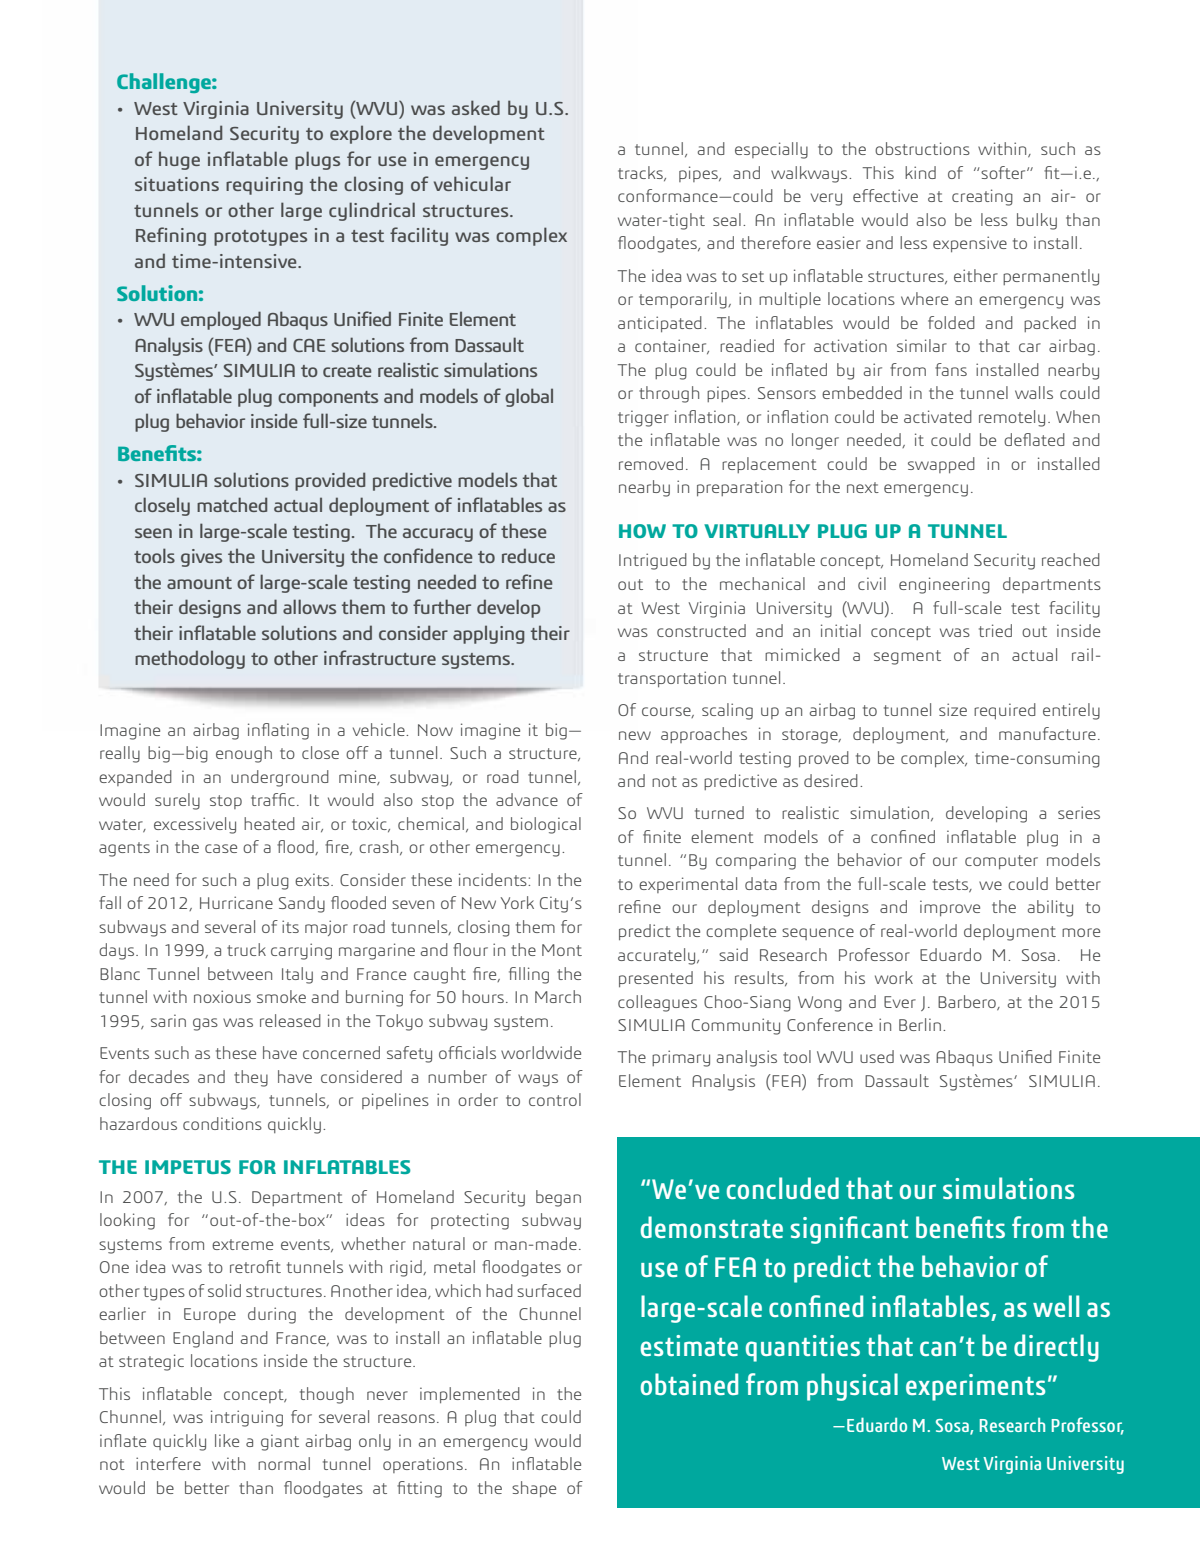 The height and width of the image is (1553, 1200). I want to click on amount, so click(199, 583).
